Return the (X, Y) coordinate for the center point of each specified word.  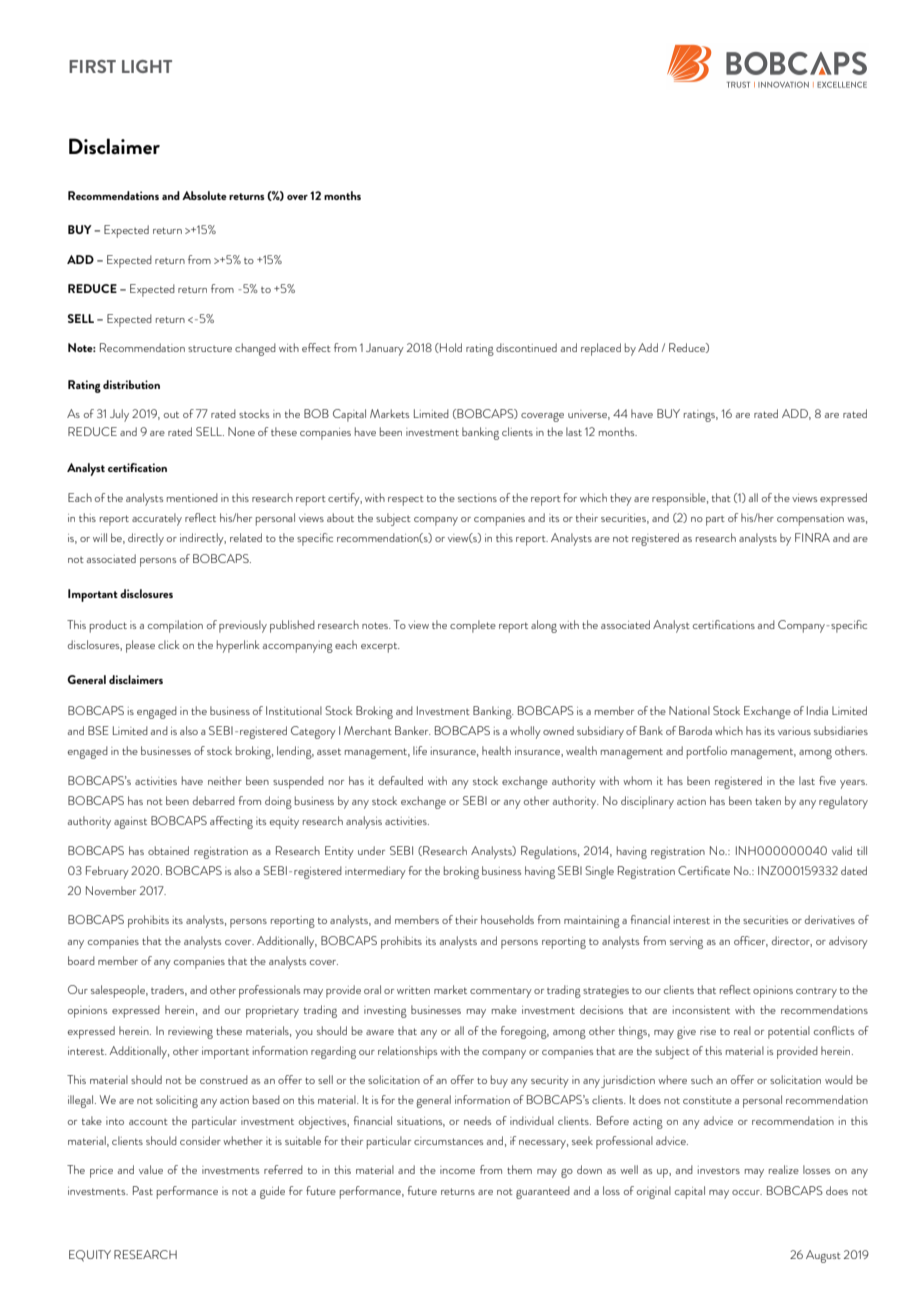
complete (473, 626)
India (817, 710)
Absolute (204, 195)
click (169, 644)
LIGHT (147, 66)
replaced (601, 349)
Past (143, 1190)
